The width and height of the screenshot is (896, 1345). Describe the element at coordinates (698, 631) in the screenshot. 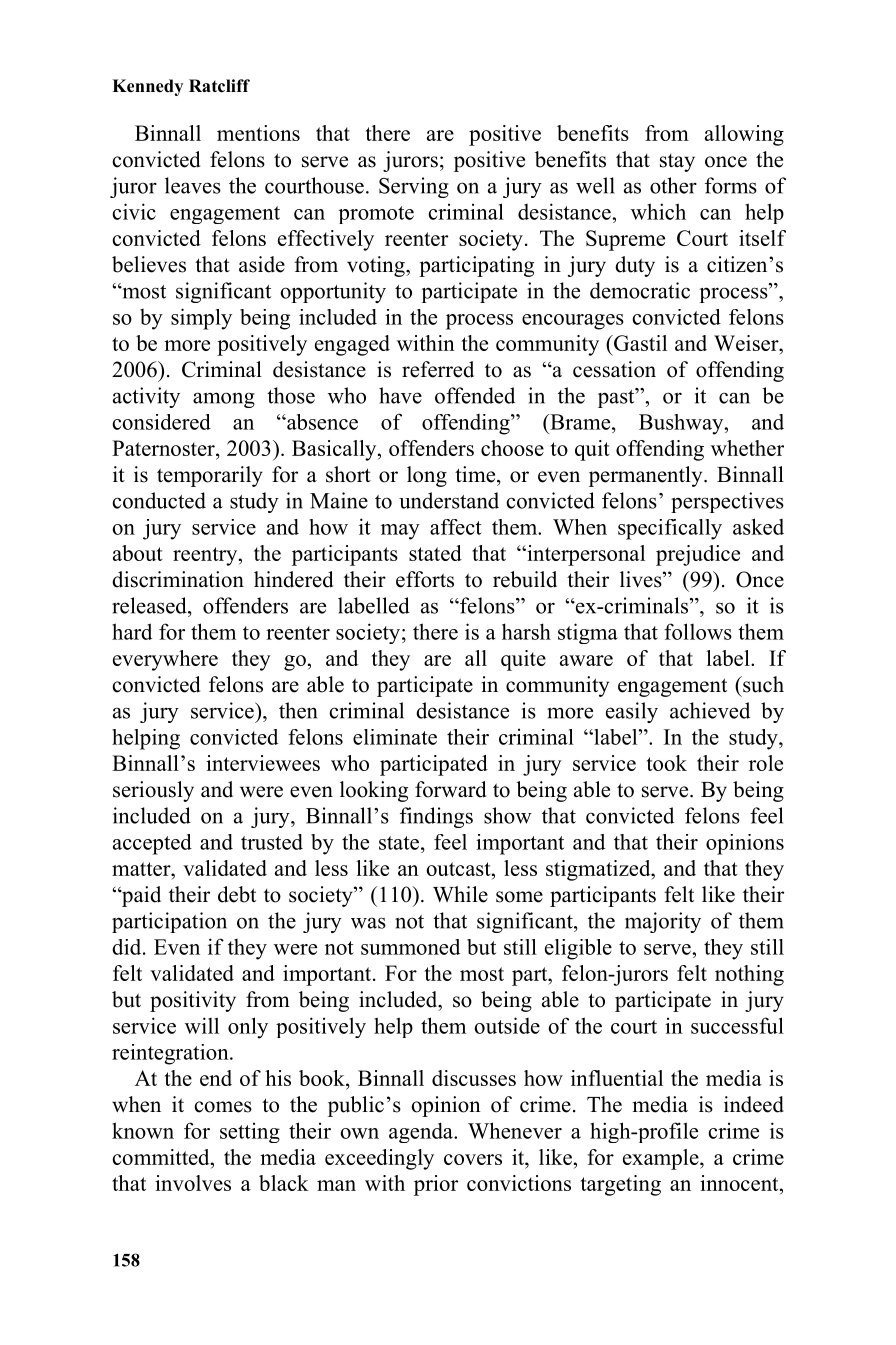

I see `follows` at that location.
